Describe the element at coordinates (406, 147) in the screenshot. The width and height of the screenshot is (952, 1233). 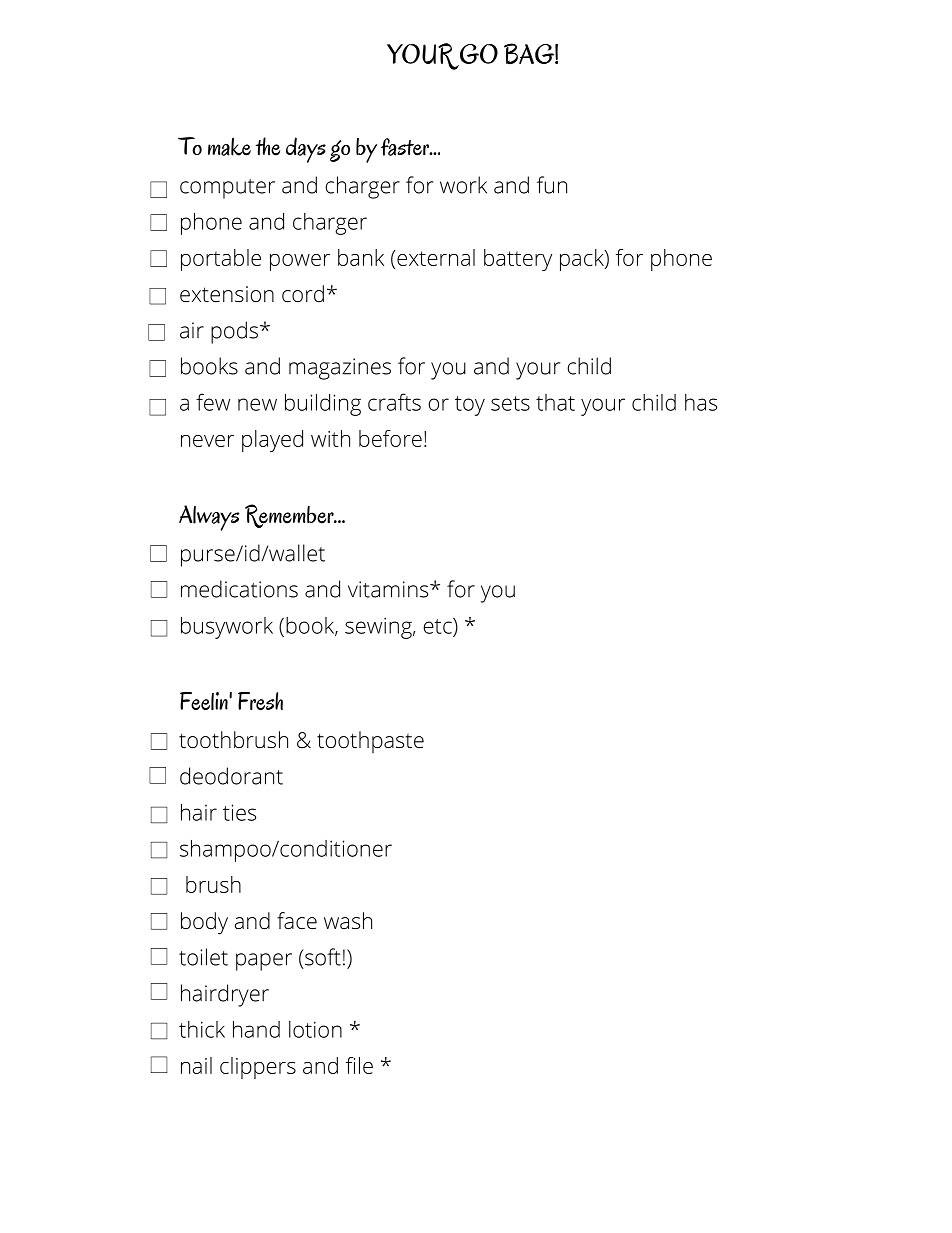
I see `faster` at that location.
